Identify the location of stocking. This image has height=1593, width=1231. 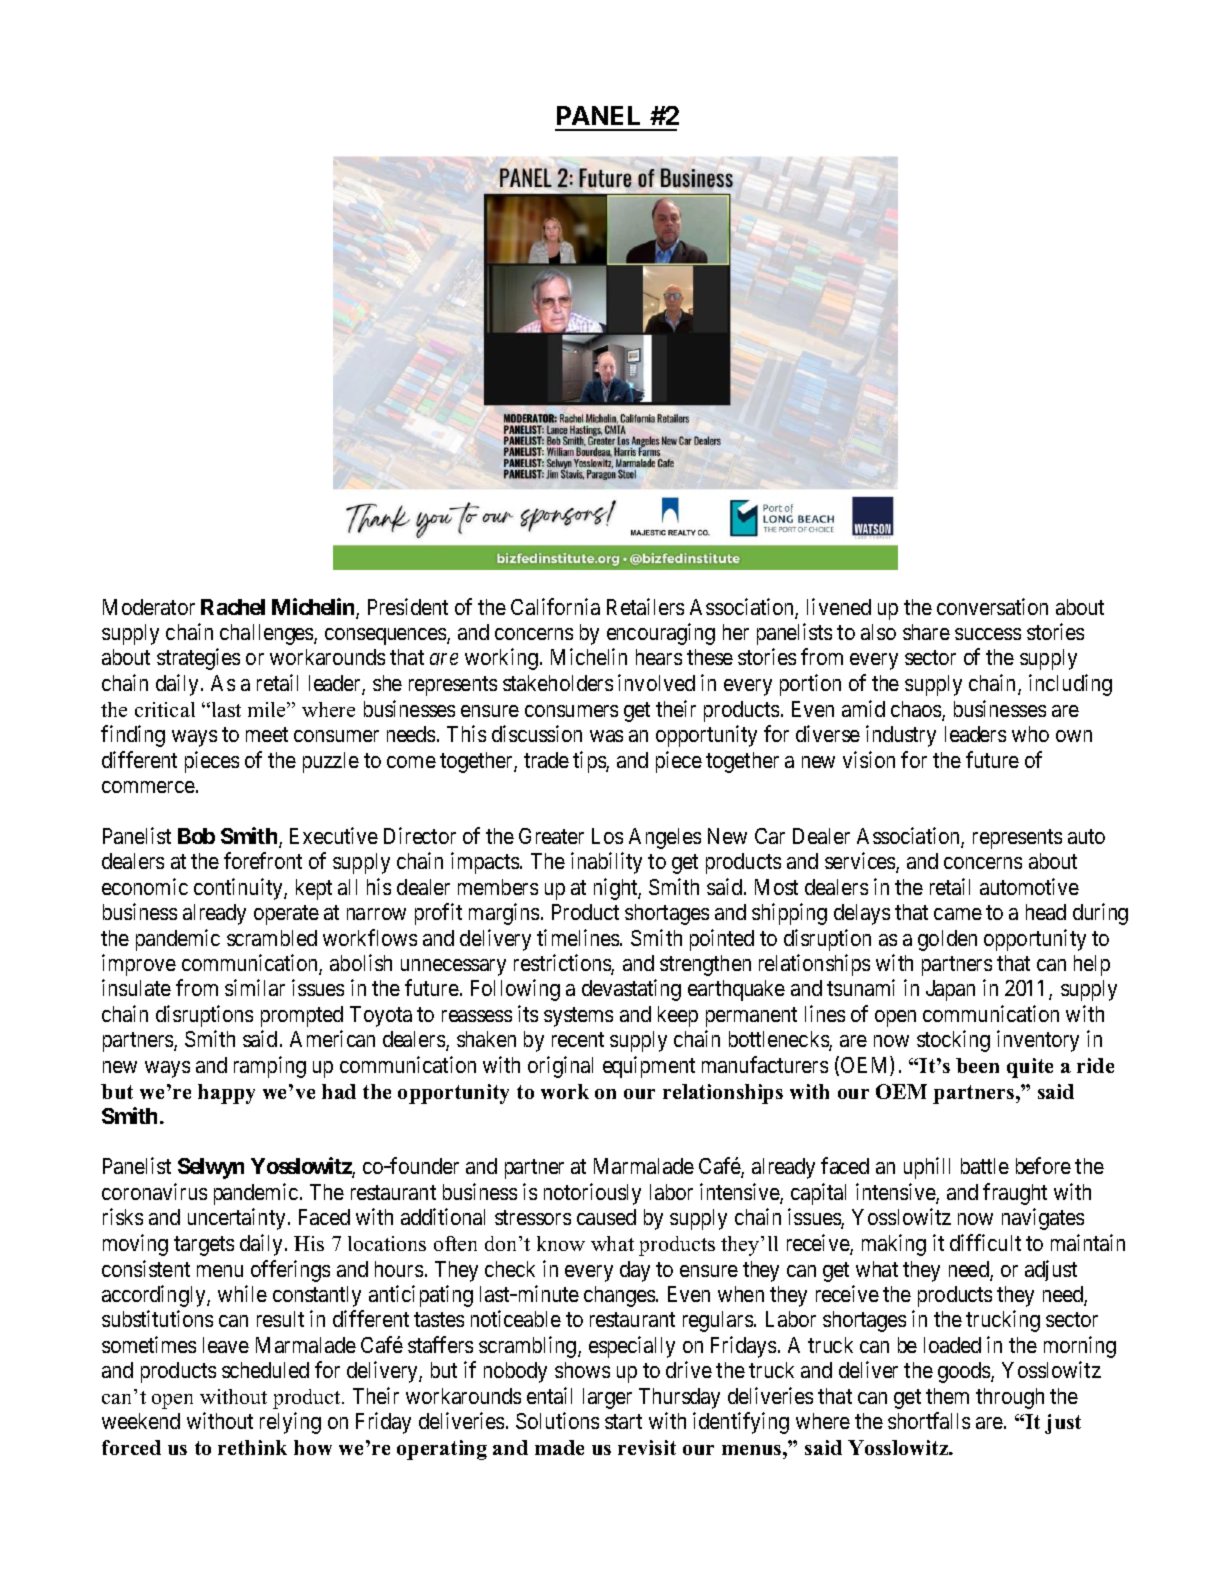
(953, 1041).
